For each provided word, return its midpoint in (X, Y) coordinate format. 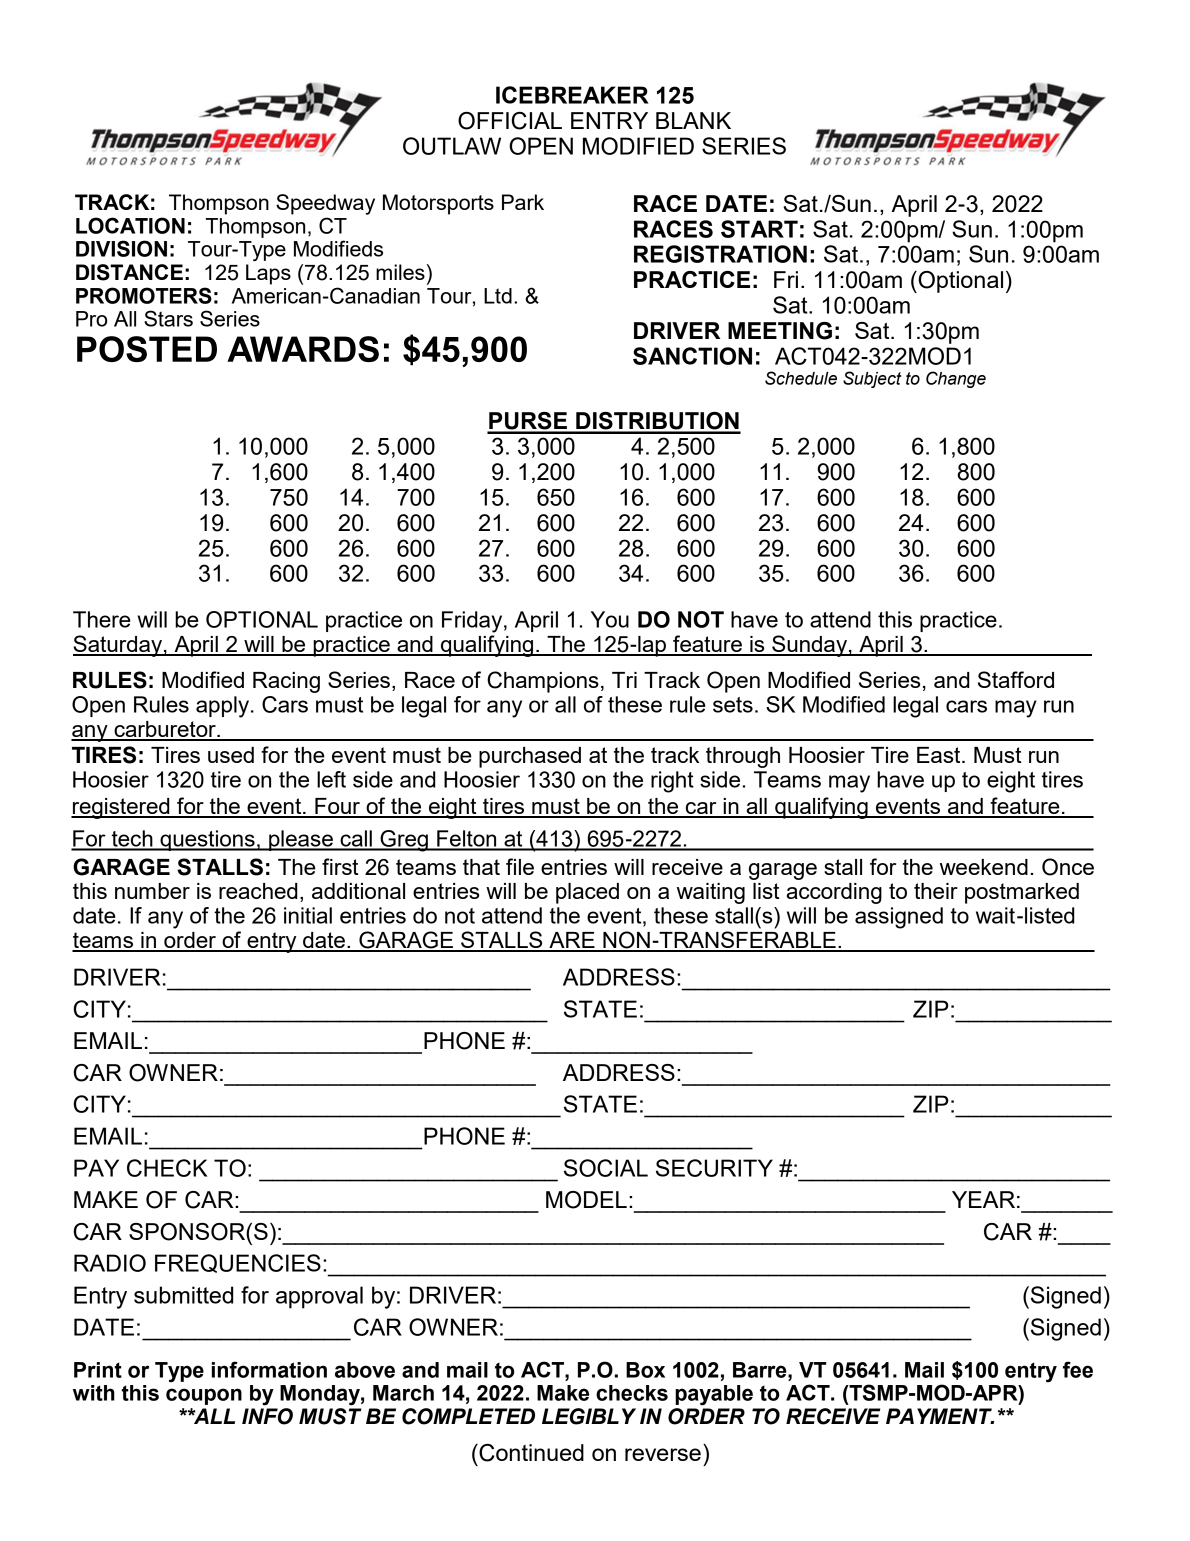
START (759, 229)
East (940, 755)
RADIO (110, 1263)
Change (956, 379)
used (231, 755)
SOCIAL (606, 1168)
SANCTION (692, 356)
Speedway (325, 204)
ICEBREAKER (572, 95)
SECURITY (714, 1168)
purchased (530, 757)
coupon (204, 1396)
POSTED (147, 349)
